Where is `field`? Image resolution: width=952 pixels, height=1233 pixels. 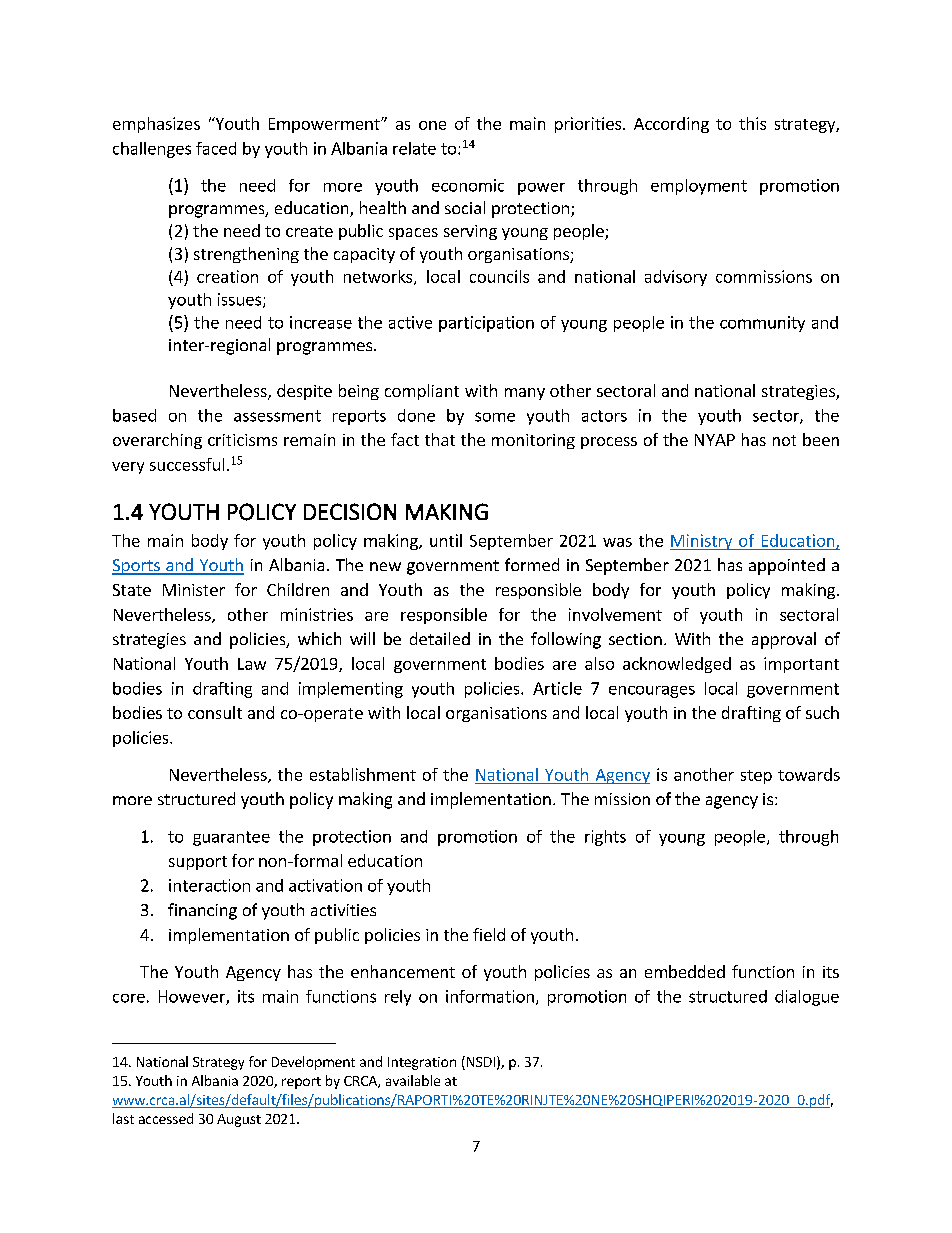
field is located at coordinates (489, 934).
